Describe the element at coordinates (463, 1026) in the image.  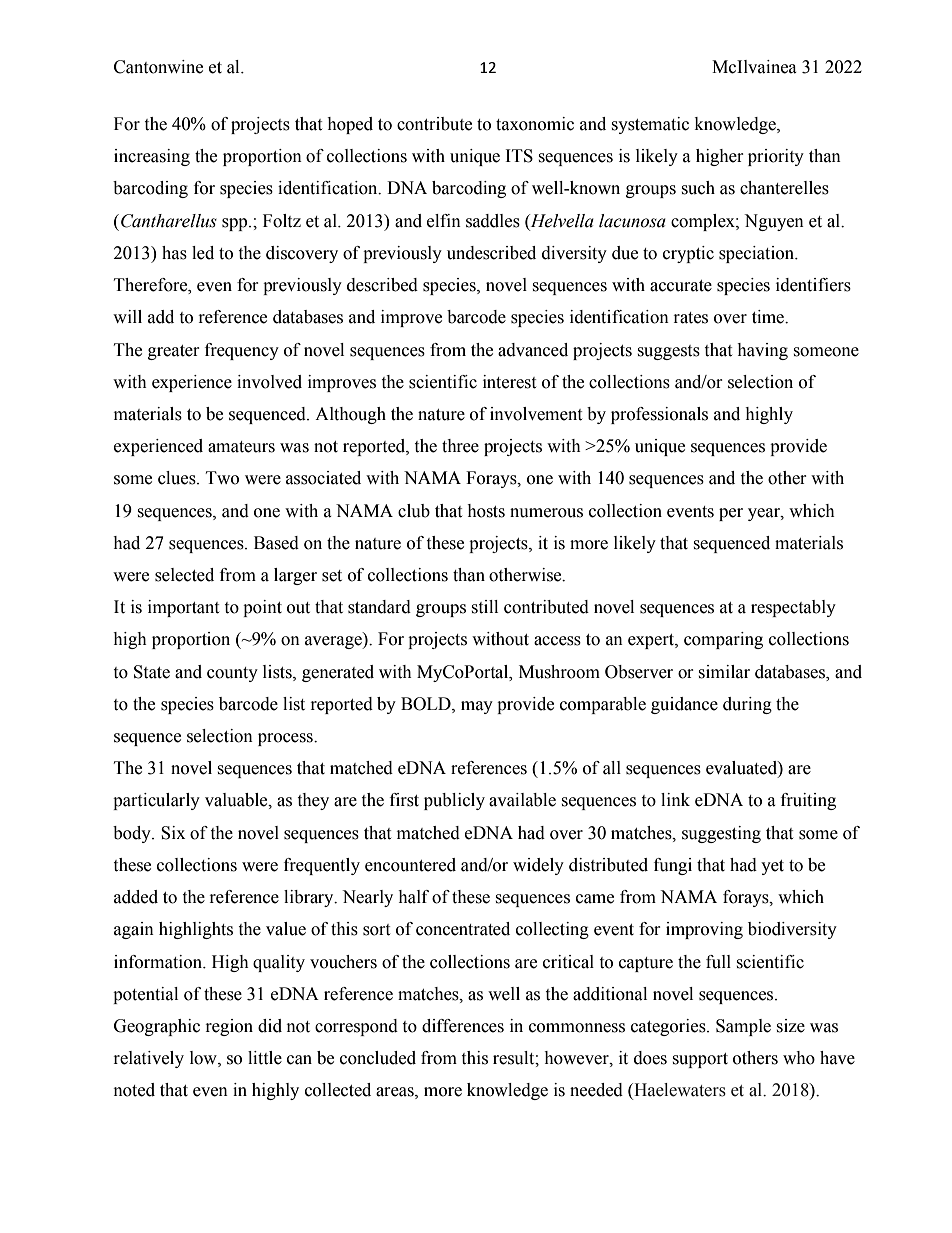
I see `differences` at that location.
